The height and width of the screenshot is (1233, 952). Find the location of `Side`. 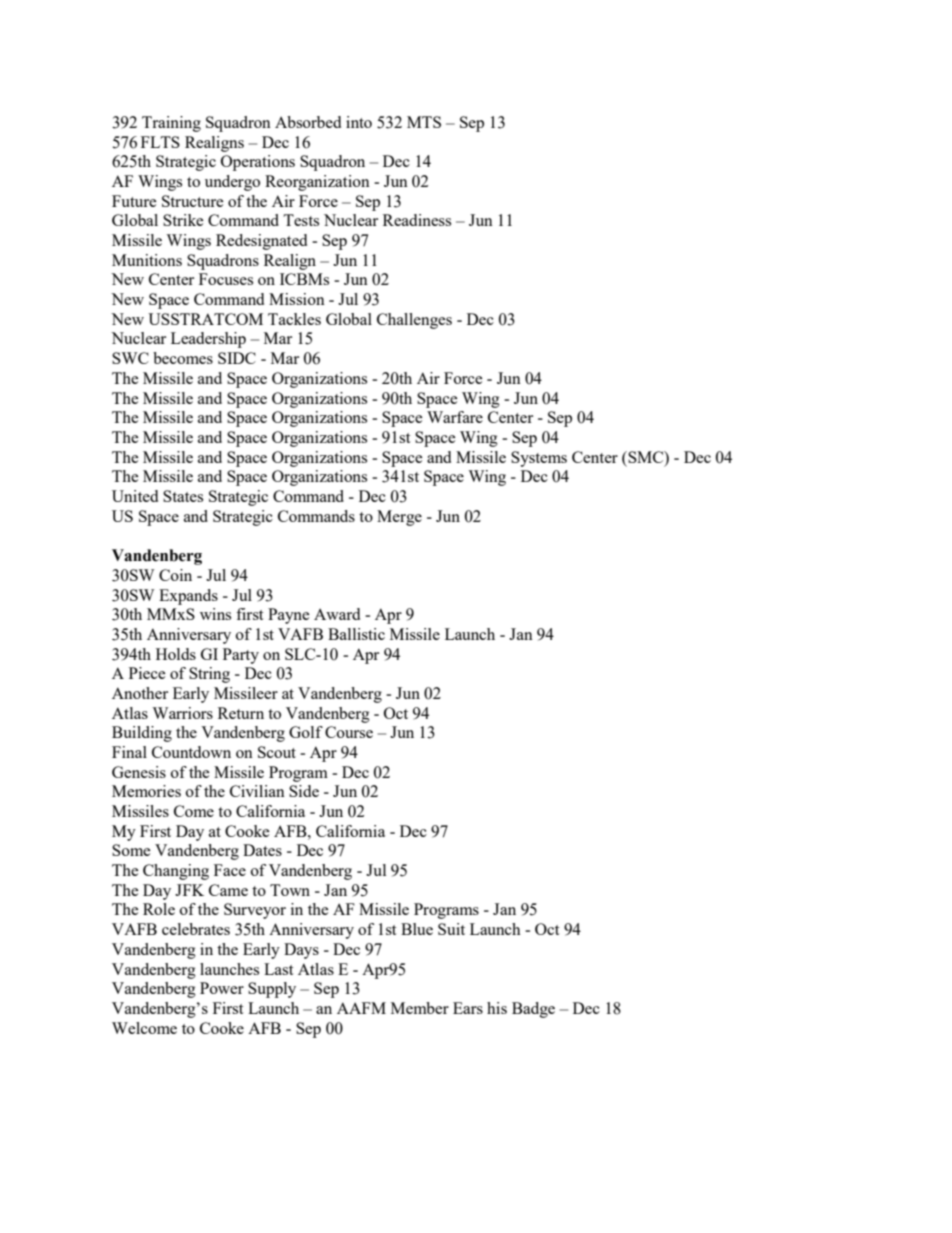

Side is located at coordinates (304, 791).
